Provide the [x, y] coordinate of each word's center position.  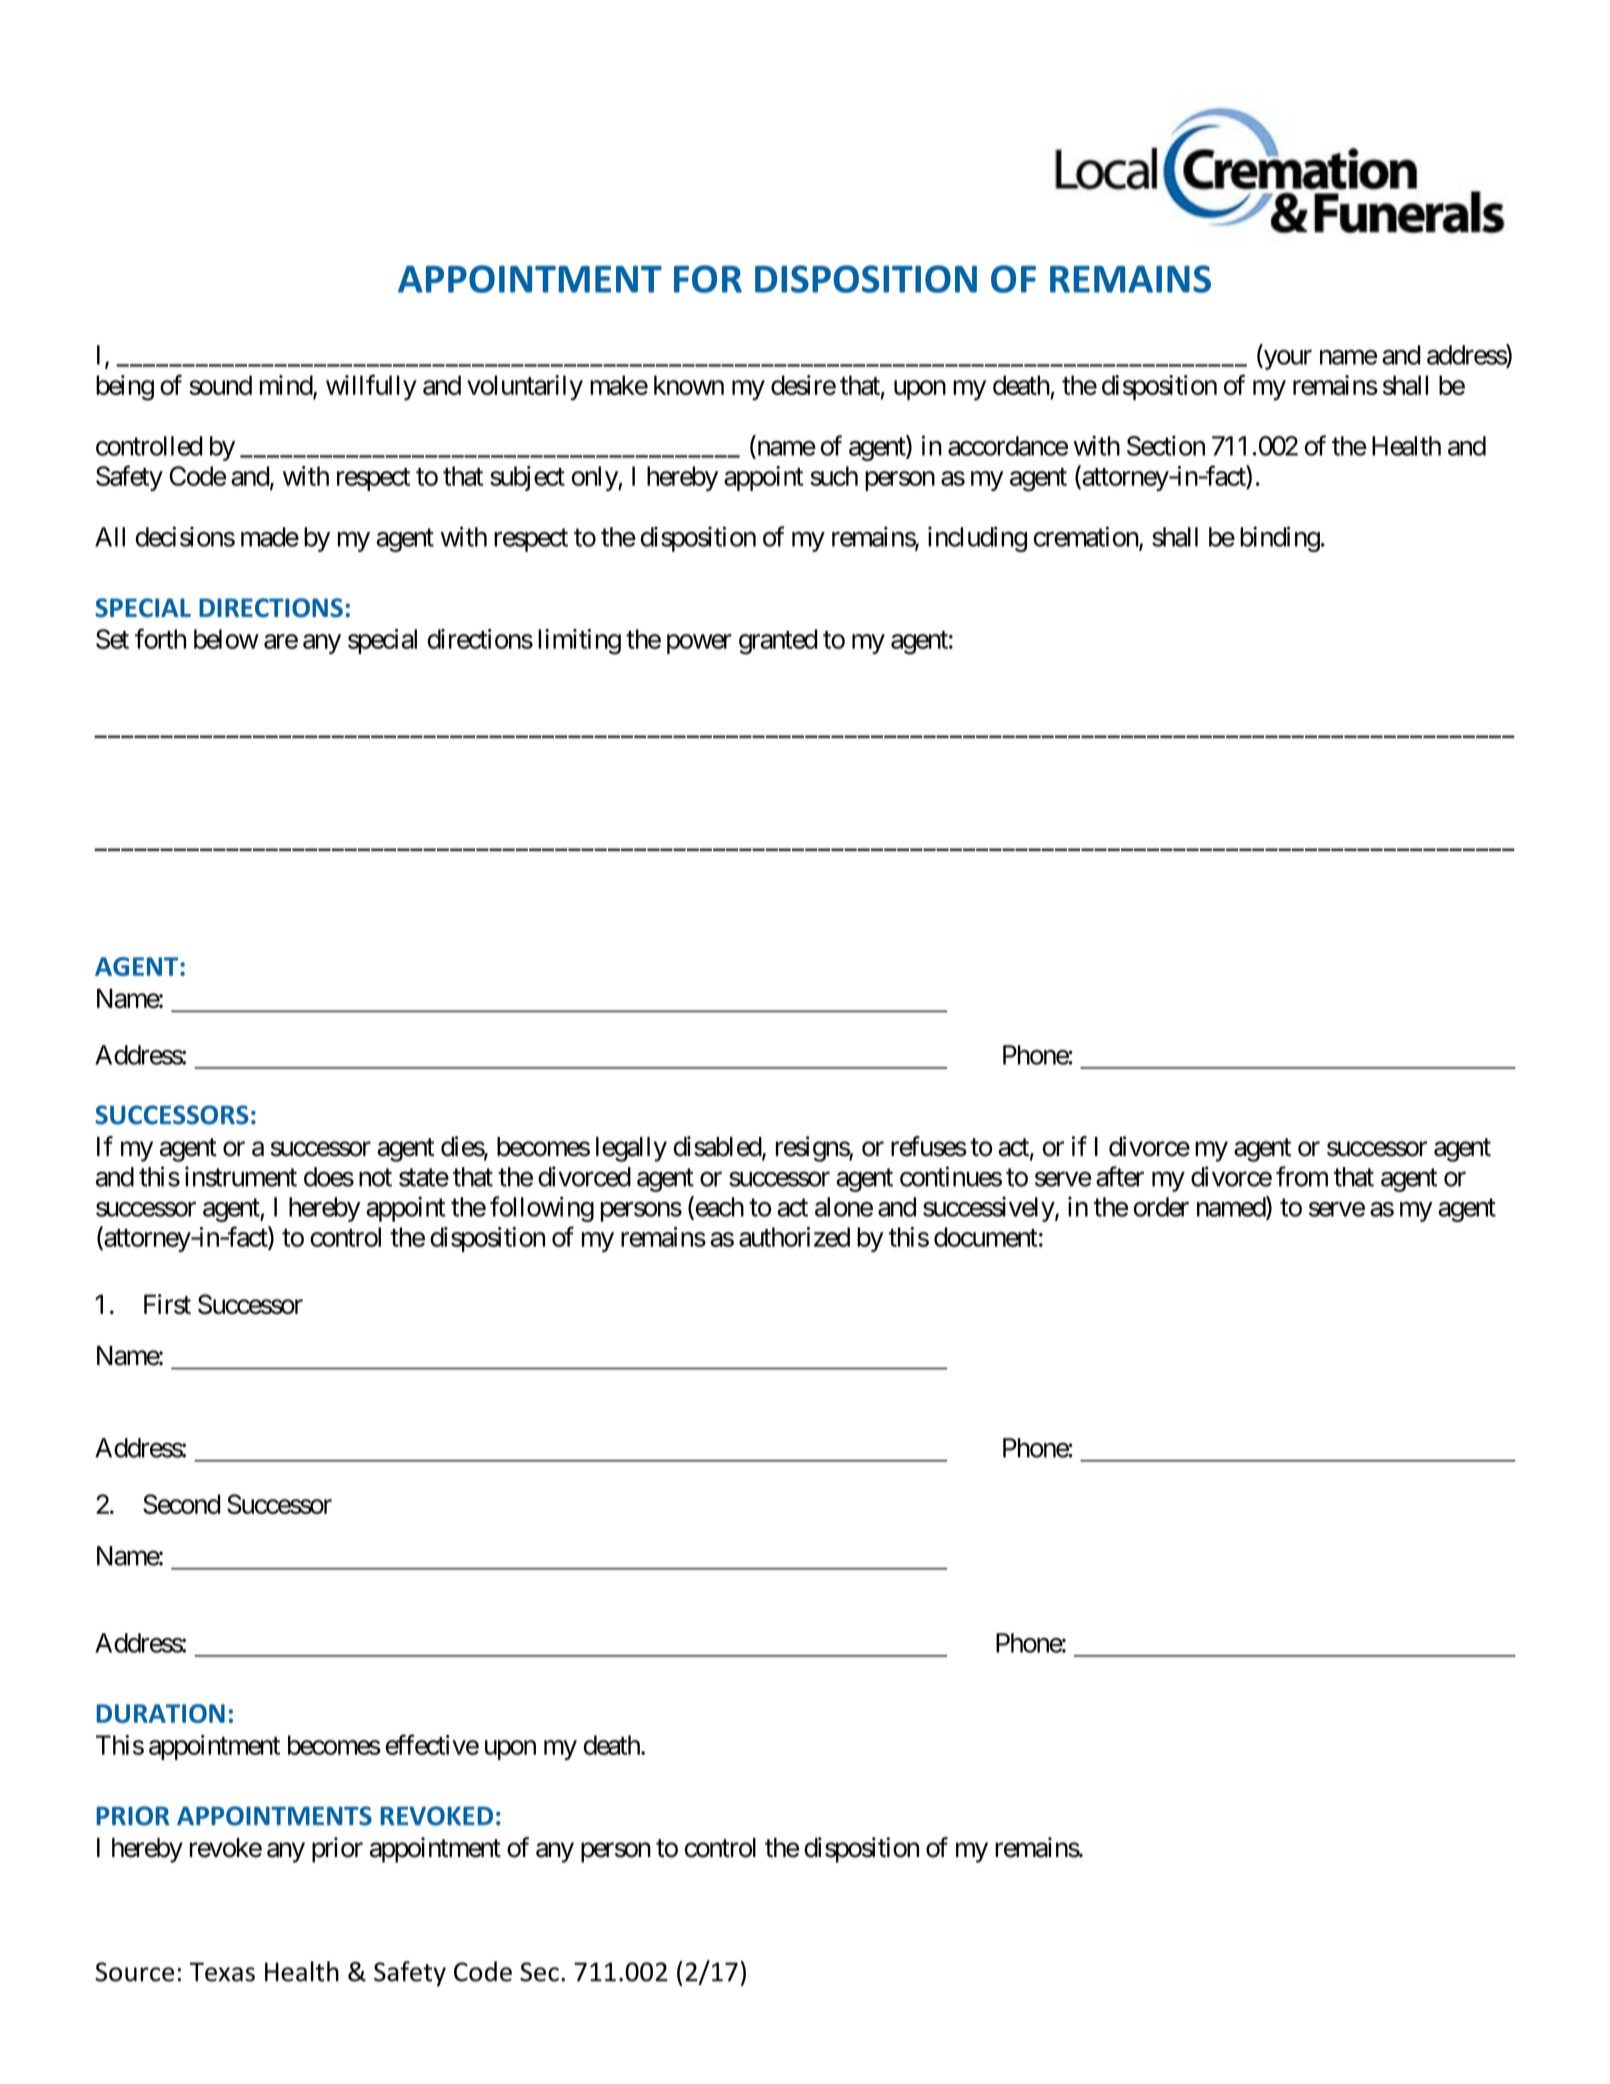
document [986, 1237]
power [699, 644]
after [1120, 1176]
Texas [222, 1972]
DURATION [161, 1713]
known [689, 385]
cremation [1087, 537]
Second [182, 1504]
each [718, 1207]
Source [134, 1972]
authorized [794, 1237]
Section [1166, 445]
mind [287, 386]
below [226, 639]
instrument [241, 1176]
